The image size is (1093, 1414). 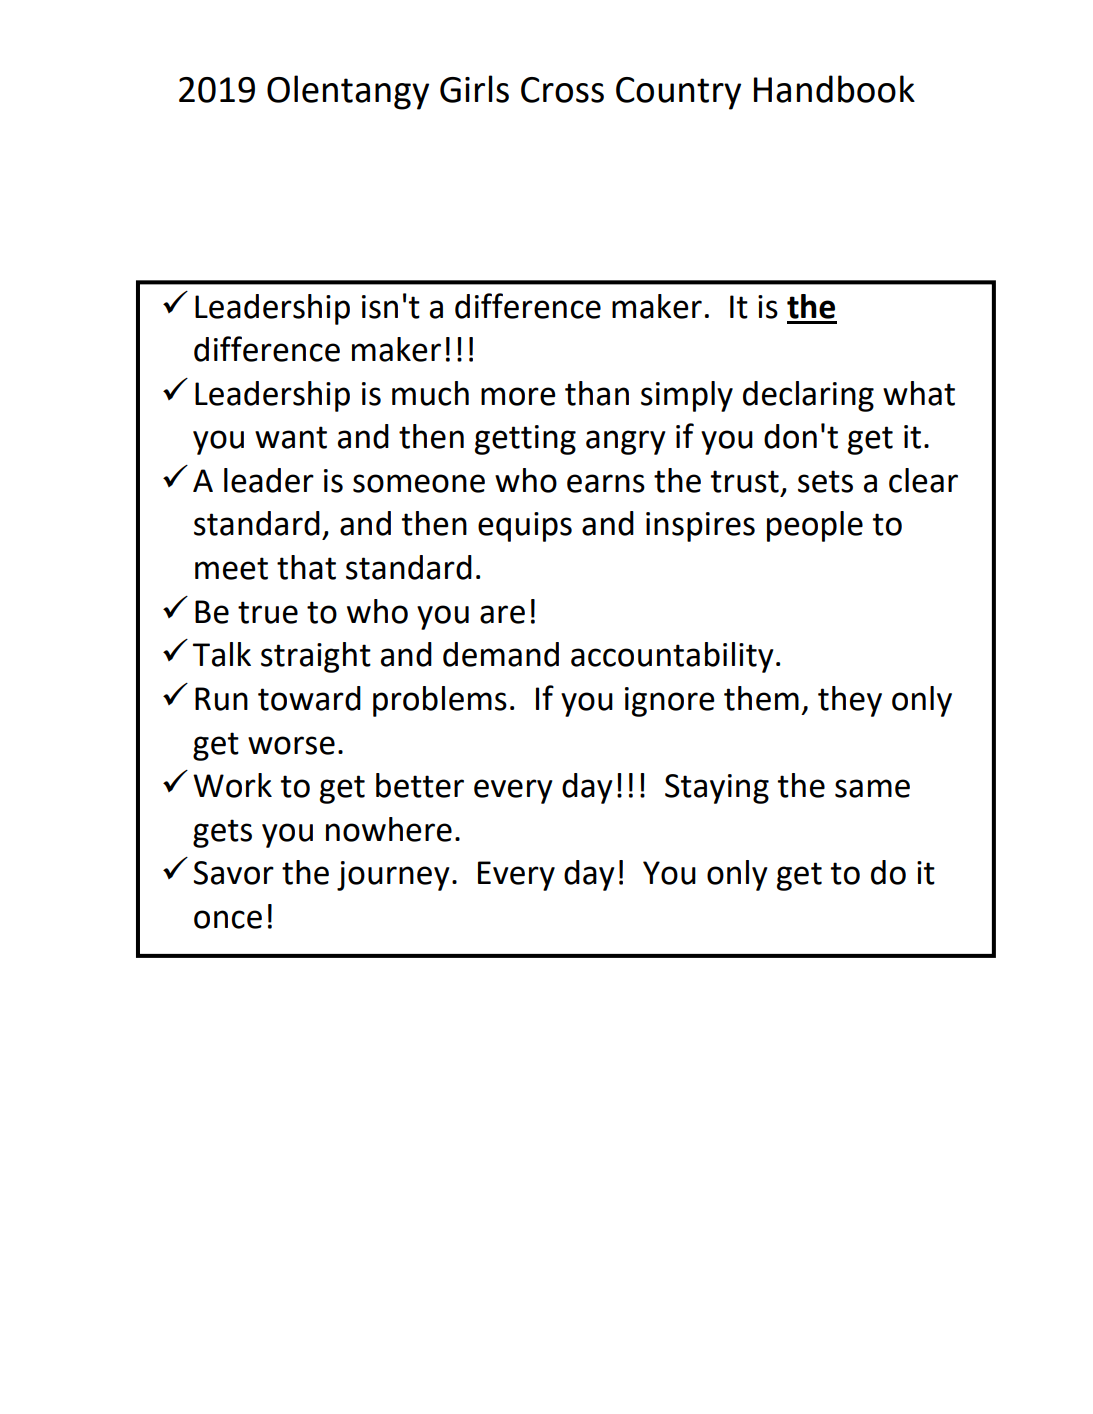 I want to click on Handbook, so click(x=834, y=89).
